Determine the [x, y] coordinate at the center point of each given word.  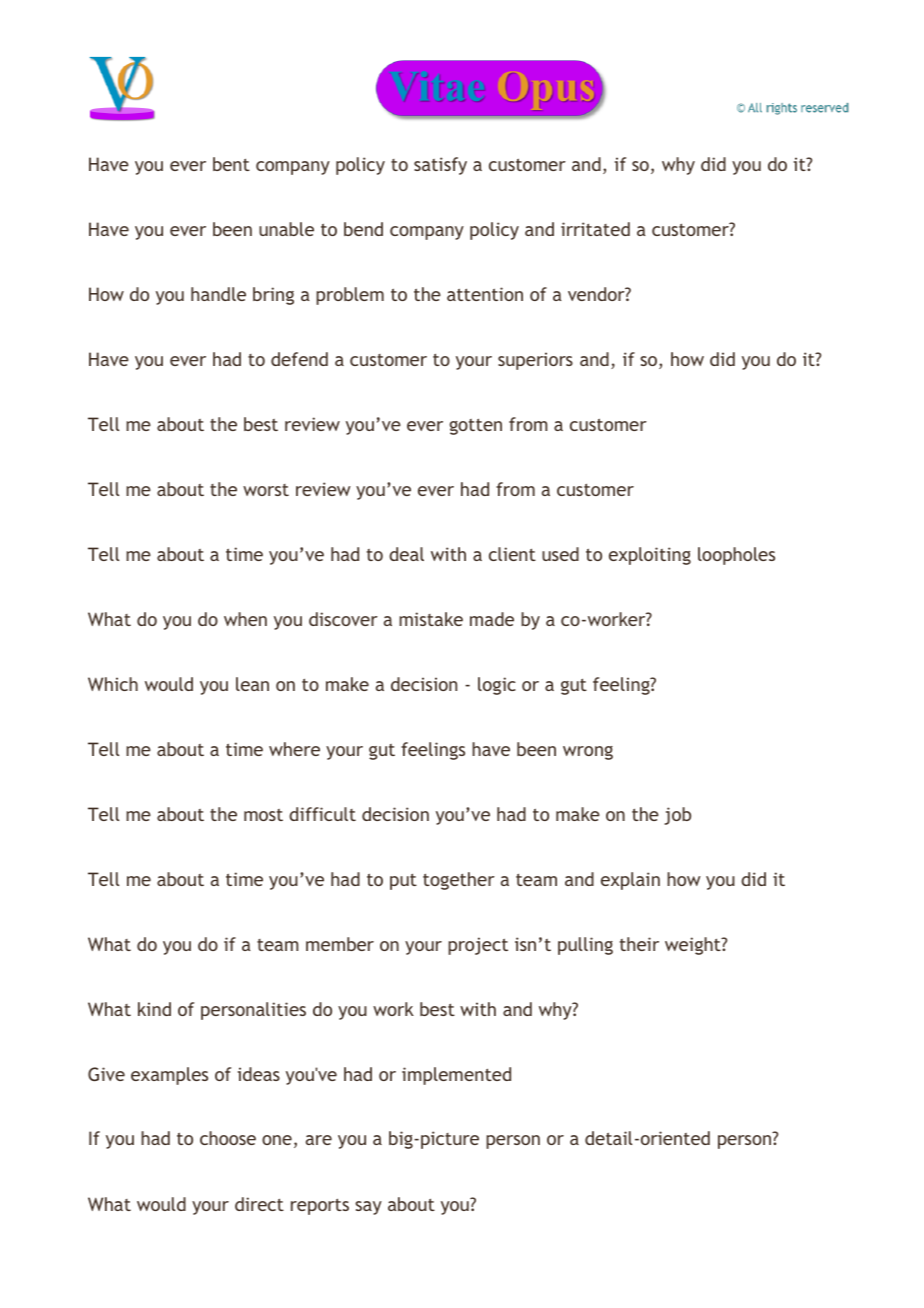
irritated [595, 229]
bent [231, 164]
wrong [588, 753]
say [368, 1208]
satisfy [440, 166]
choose [228, 1138]
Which [113, 684]
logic [497, 686]
